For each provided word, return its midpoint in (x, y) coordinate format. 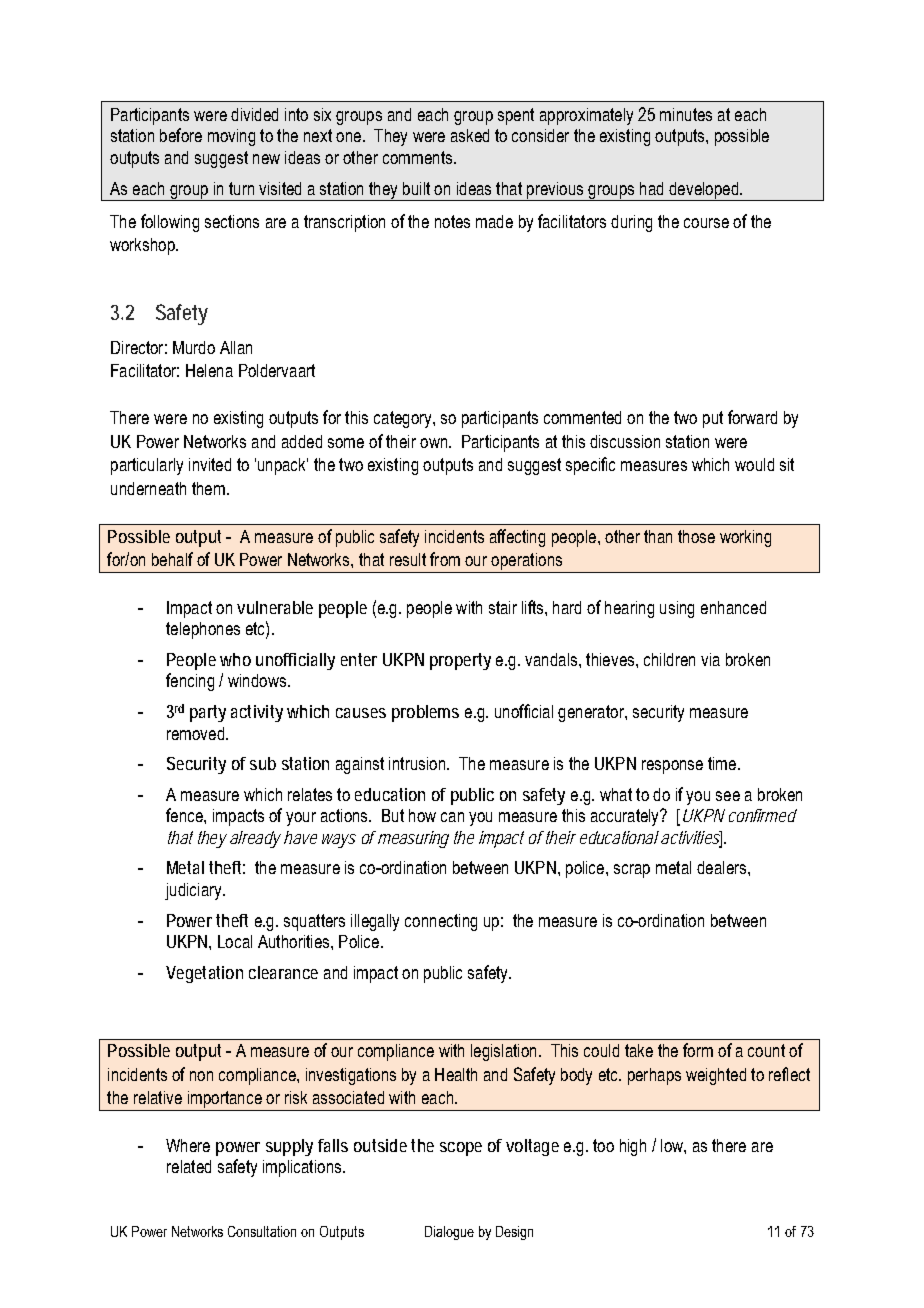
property (460, 661)
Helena (209, 370)
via (710, 659)
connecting (441, 922)
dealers (723, 867)
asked (470, 135)
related (189, 1166)
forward (752, 417)
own (435, 443)
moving (231, 137)
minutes (686, 114)
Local (235, 941)
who (235, 659)
